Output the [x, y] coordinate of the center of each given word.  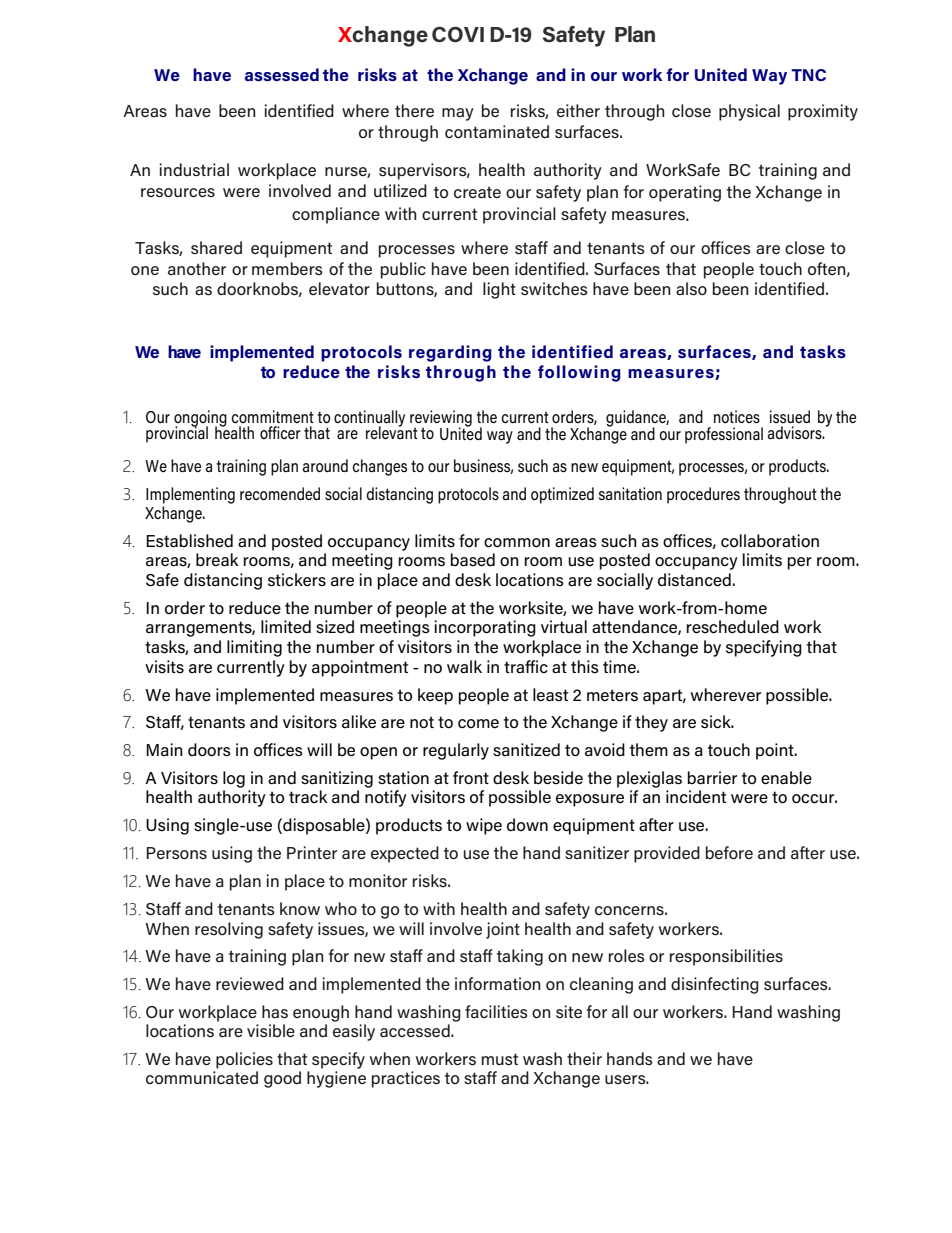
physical [749, 112]
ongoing [200, 419]
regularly [456, 751]
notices [737, 416]
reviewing [441, 419]
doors [209, 750]
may [458, 114]
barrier [712, 778]
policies [244, 1060]
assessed [282, 74]
